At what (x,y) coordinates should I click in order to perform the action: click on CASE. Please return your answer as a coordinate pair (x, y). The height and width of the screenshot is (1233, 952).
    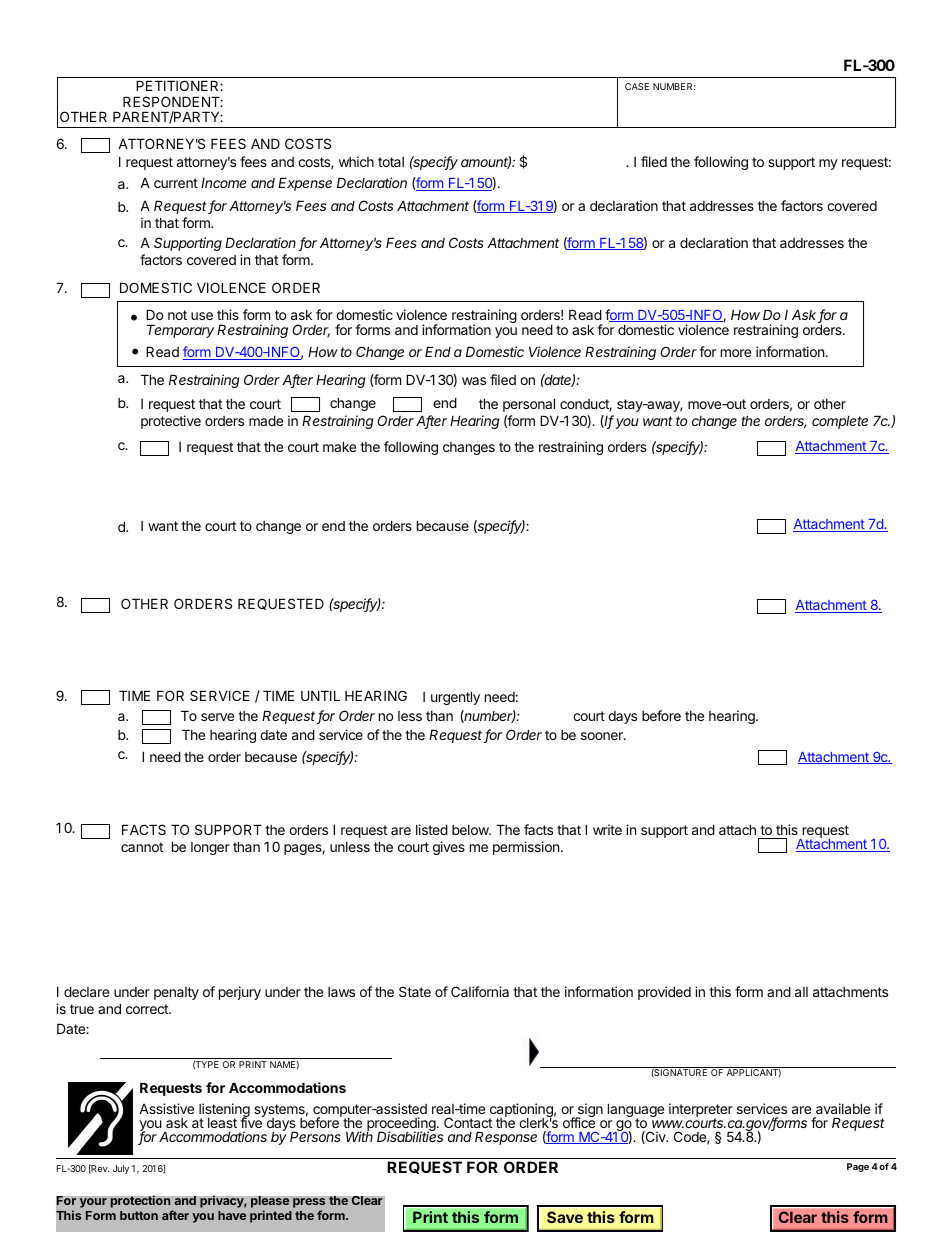
    Looking at the image, I should click on (637, 86).
